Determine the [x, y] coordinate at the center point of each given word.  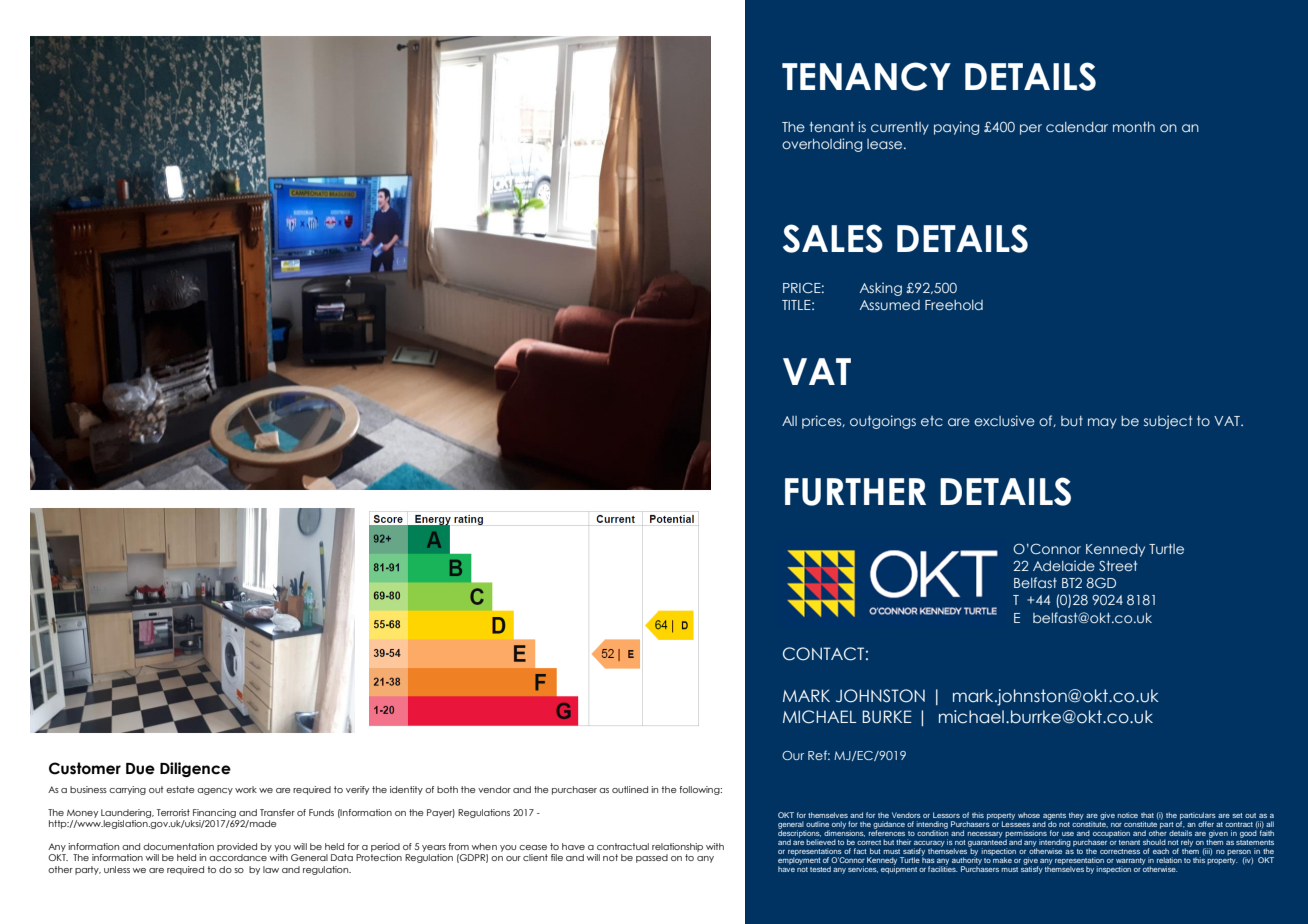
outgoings [883, 422]
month [1134, 127]
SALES [833, 238]
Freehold [954, 305]
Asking [881, 289]
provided [237, 847]
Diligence [195, 769]
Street [1118, 566]
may [1102, 423]
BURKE [887, 717]
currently [900, 128]
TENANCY [866, 76]
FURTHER [855, 492]
